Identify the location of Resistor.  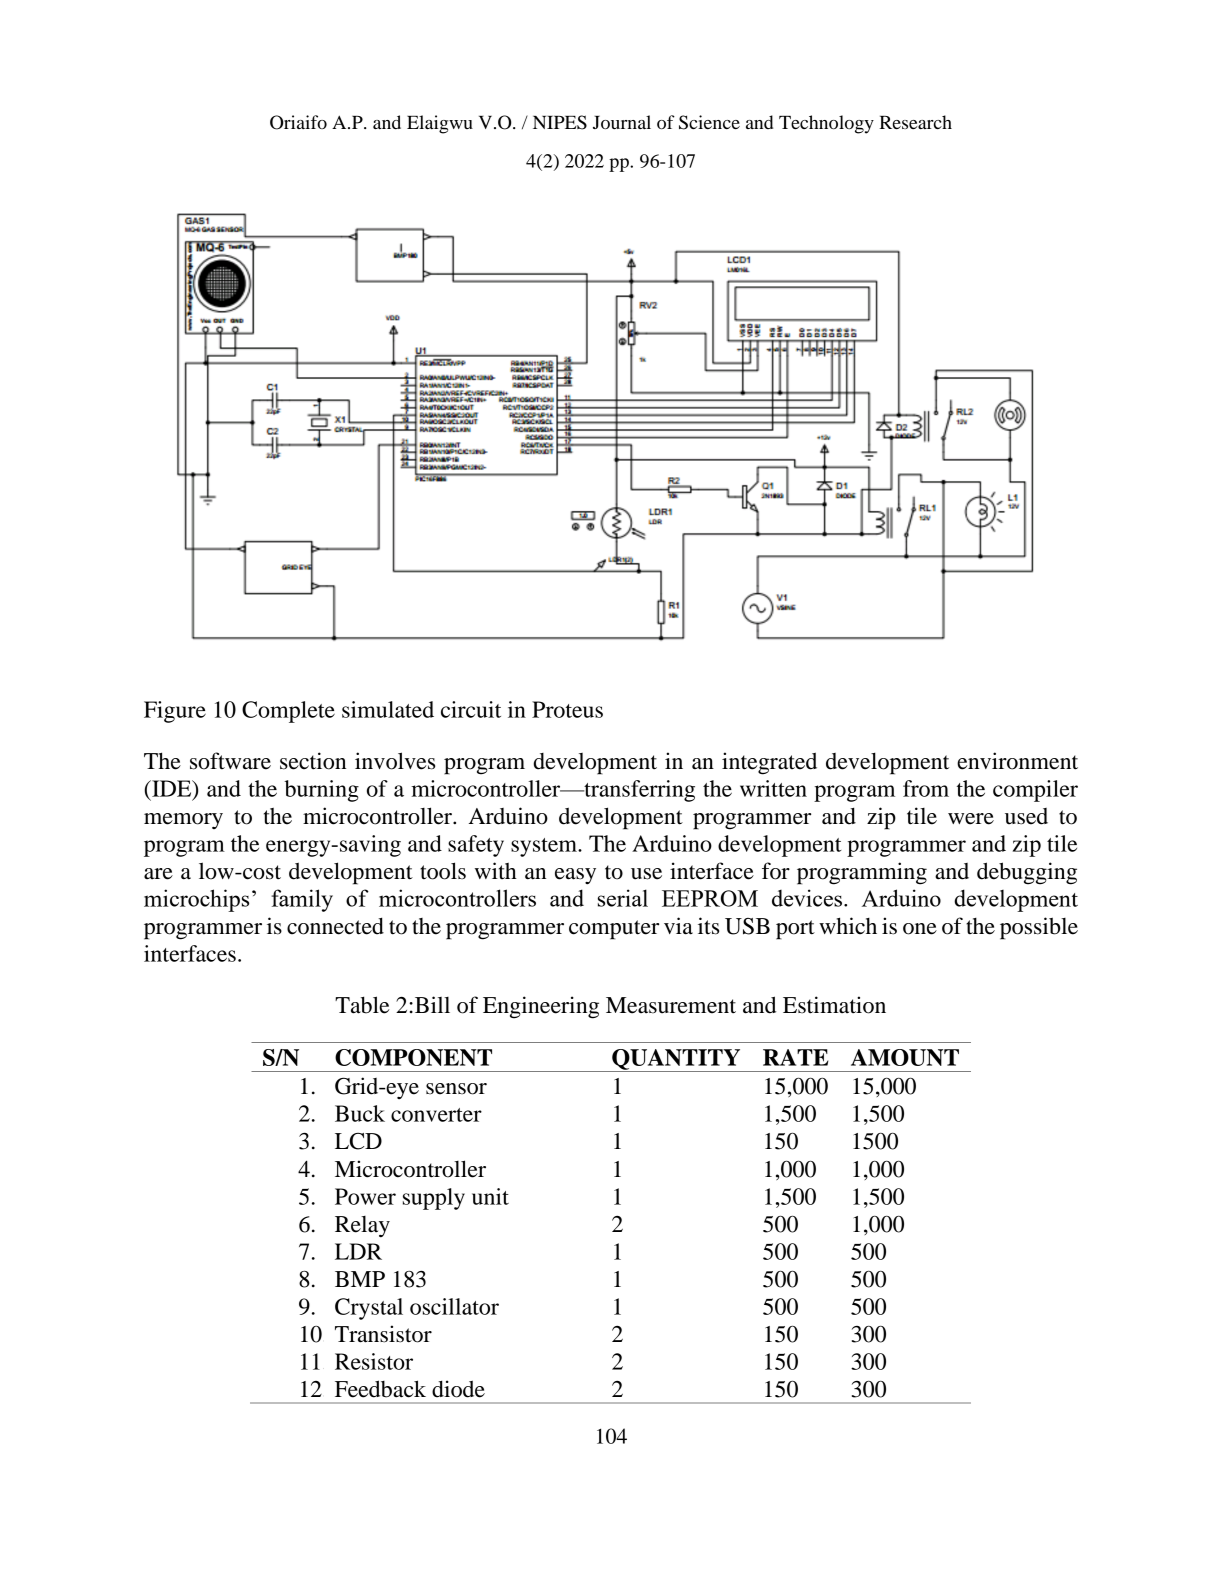
(374, 1361).
